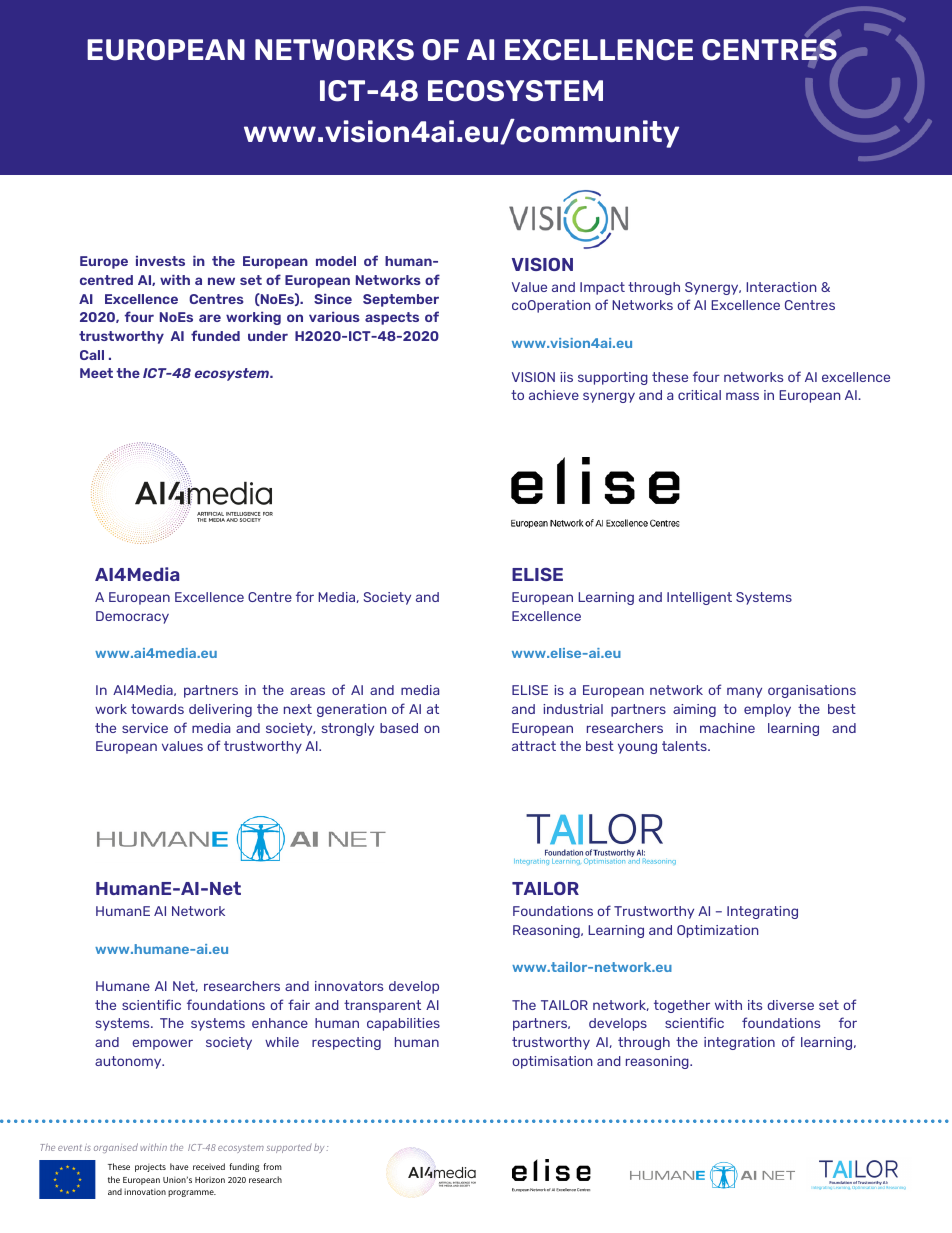  Describe the element at coordinates (132, 617) in the image. I see `Democracy` at that location.
